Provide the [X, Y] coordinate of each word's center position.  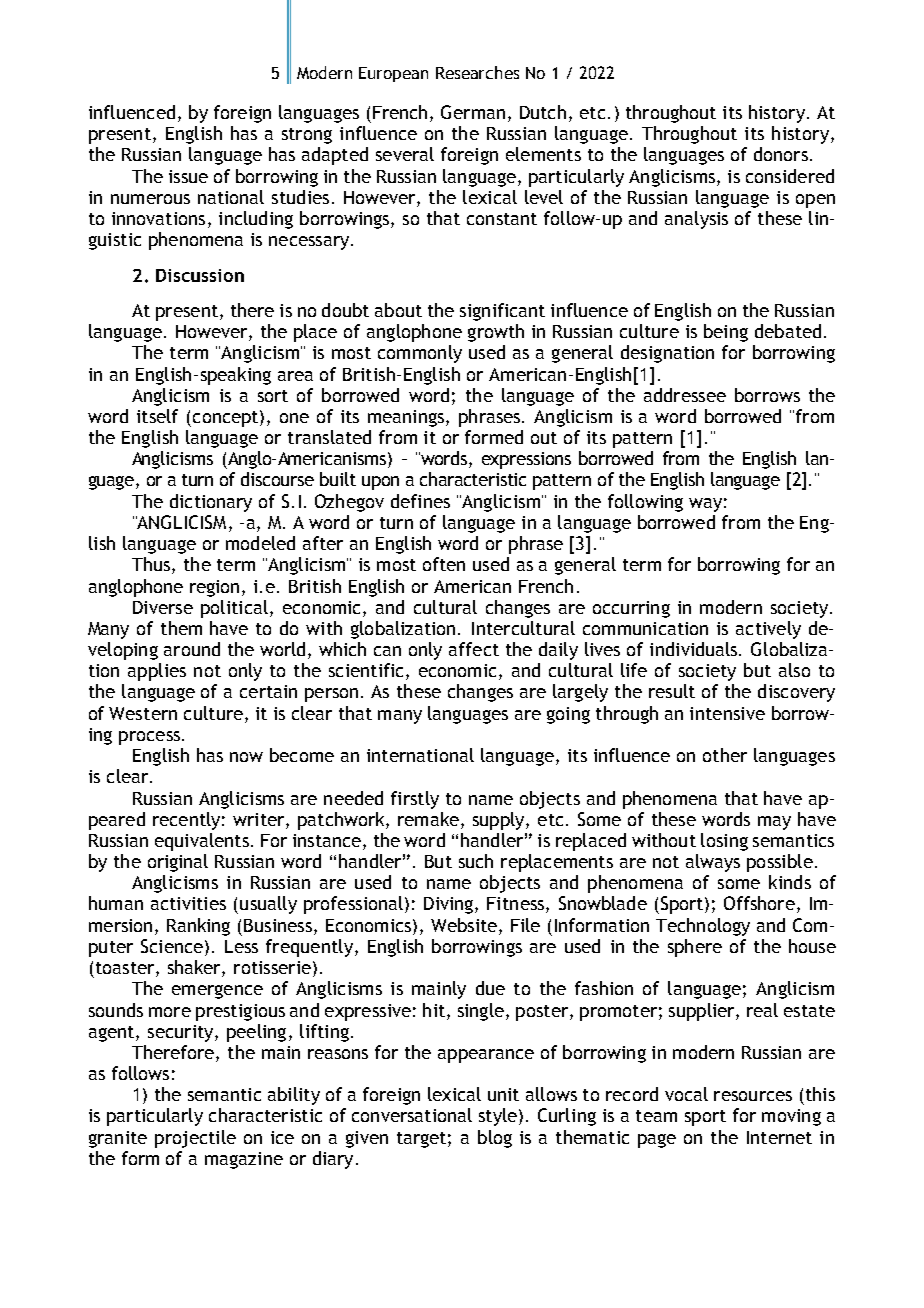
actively [768, 630]
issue [188, 176]
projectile [195, 1139]
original [178, 863]
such [476, 861]
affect [474, 649]
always [713, 863]
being [726, 333]
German [473, 112]
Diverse [163, 607]
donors [781, 154]
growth [496, 333]
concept [225, 418]
